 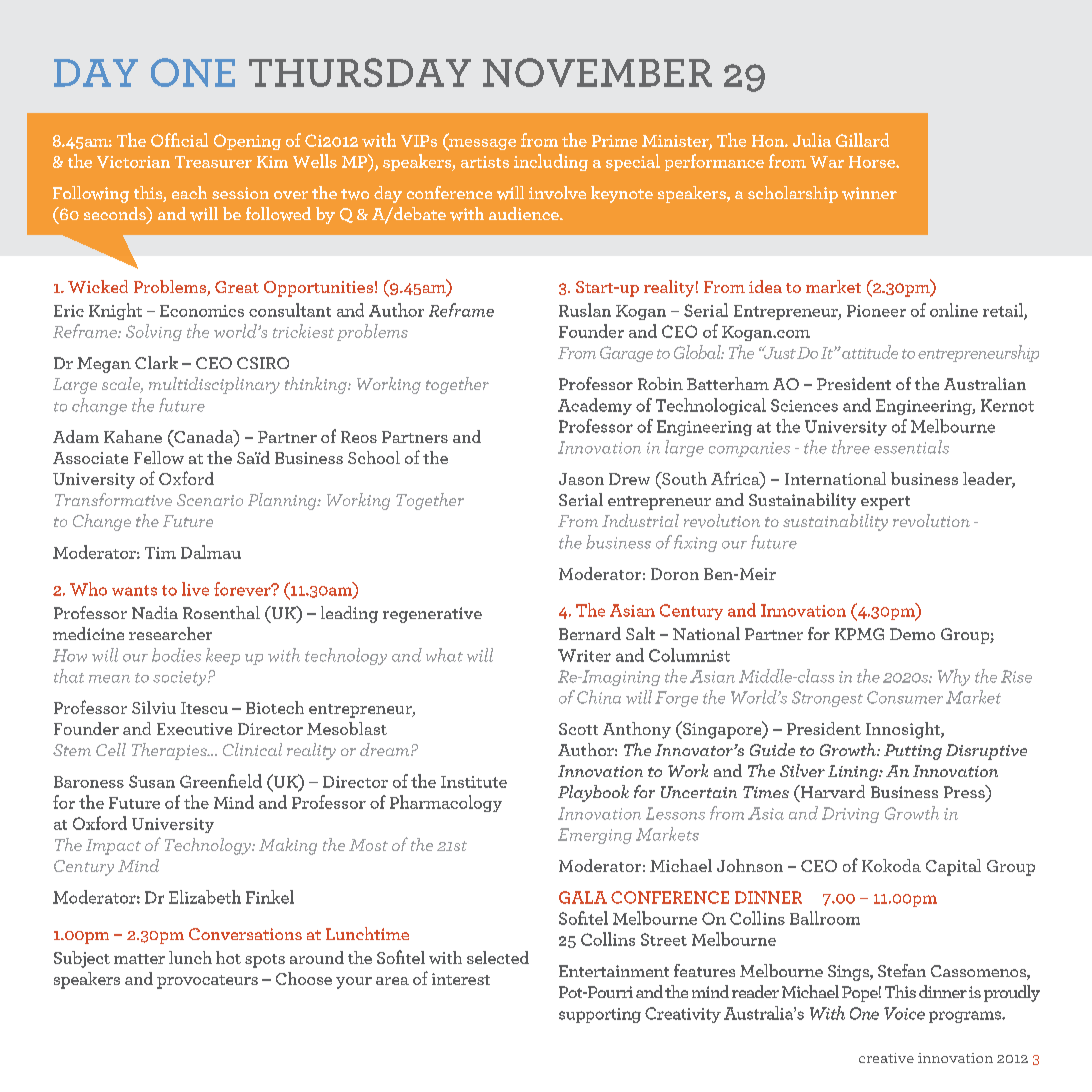 What do you see at coordinates (597, 72) in the image?
I see `November` at bounding box center [597, 72].
